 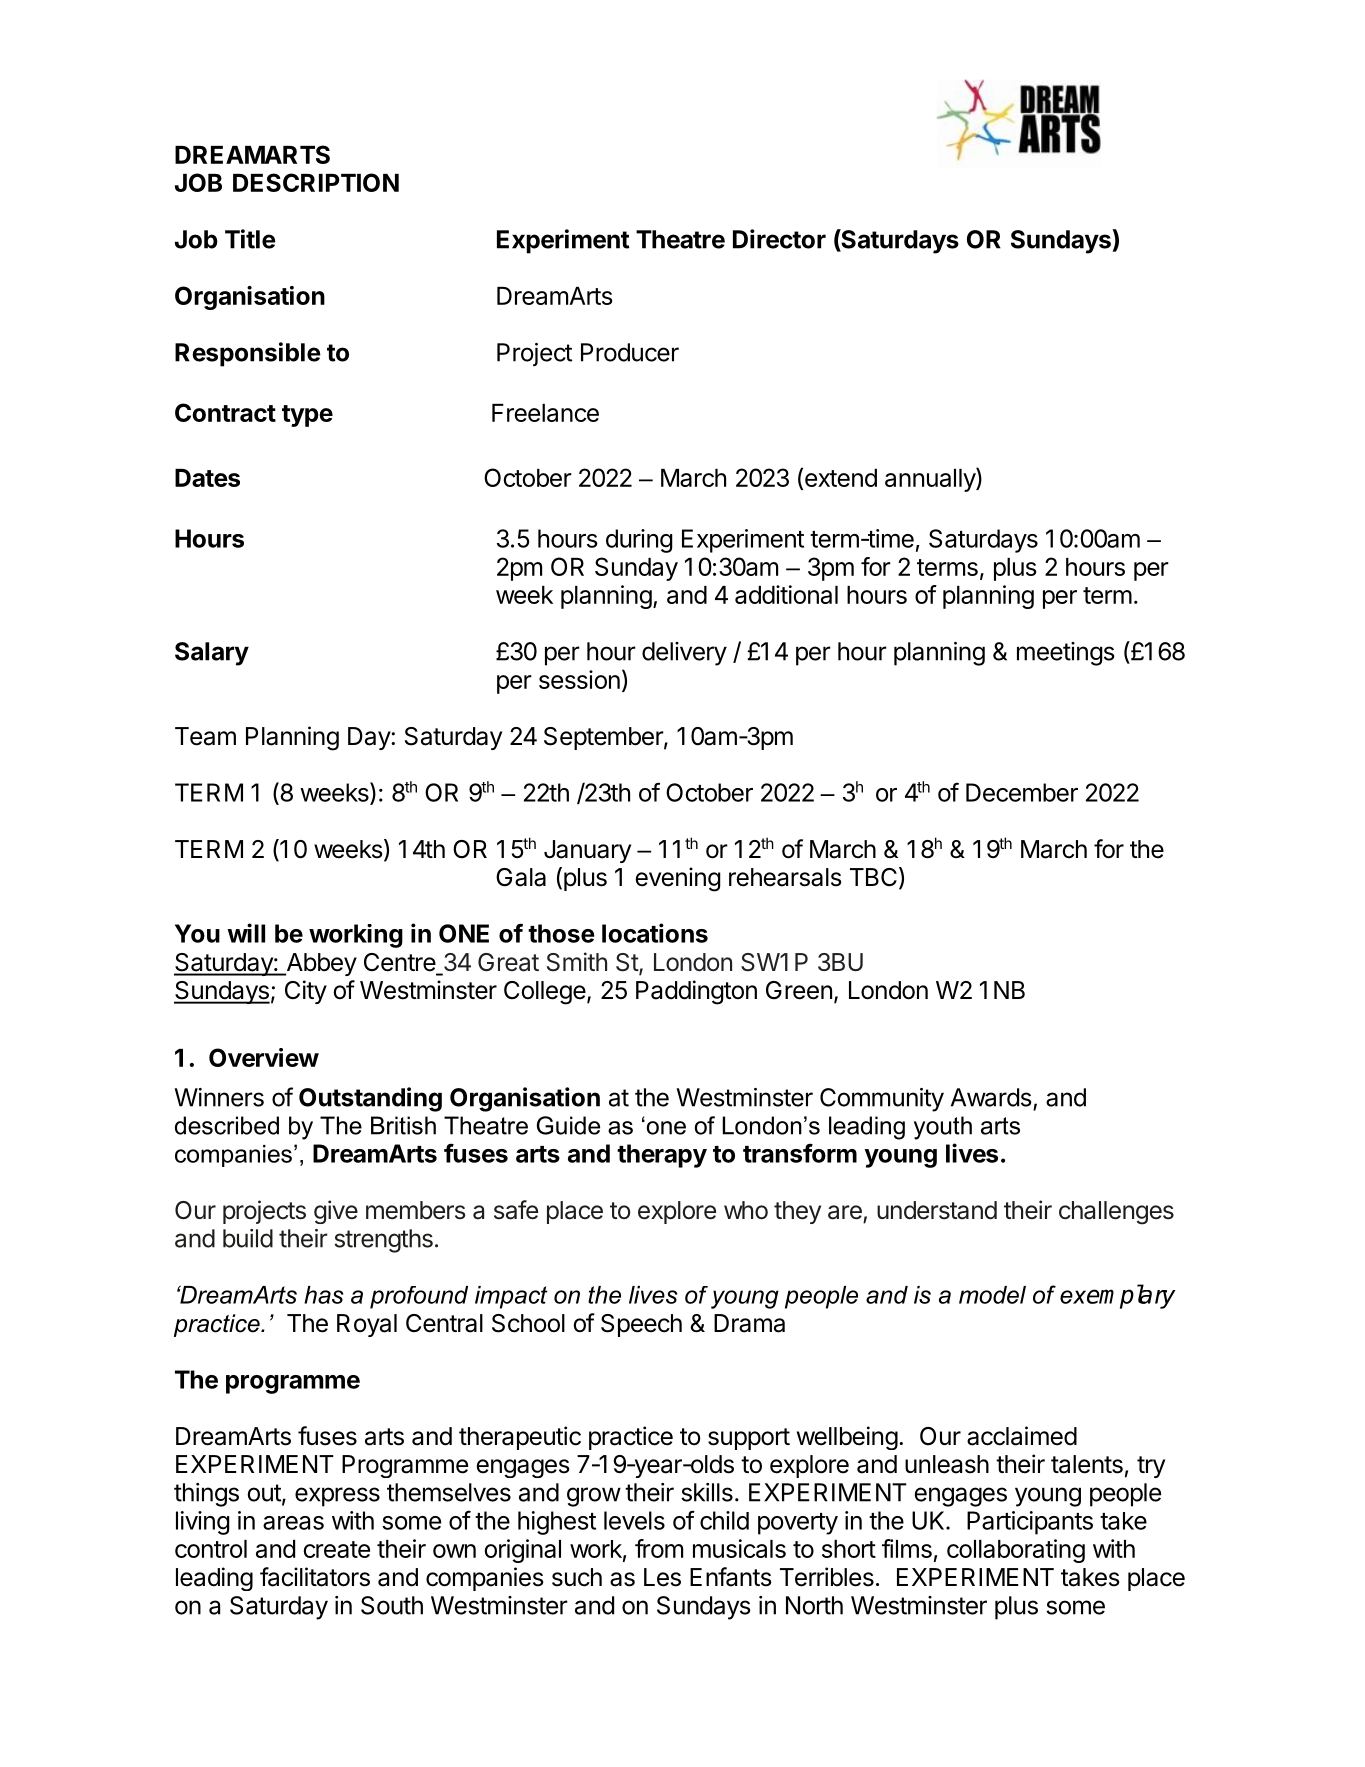 What do you see at coordinates (678, 879) in the document?
I see `evening` at bounding box center [678, 879].
